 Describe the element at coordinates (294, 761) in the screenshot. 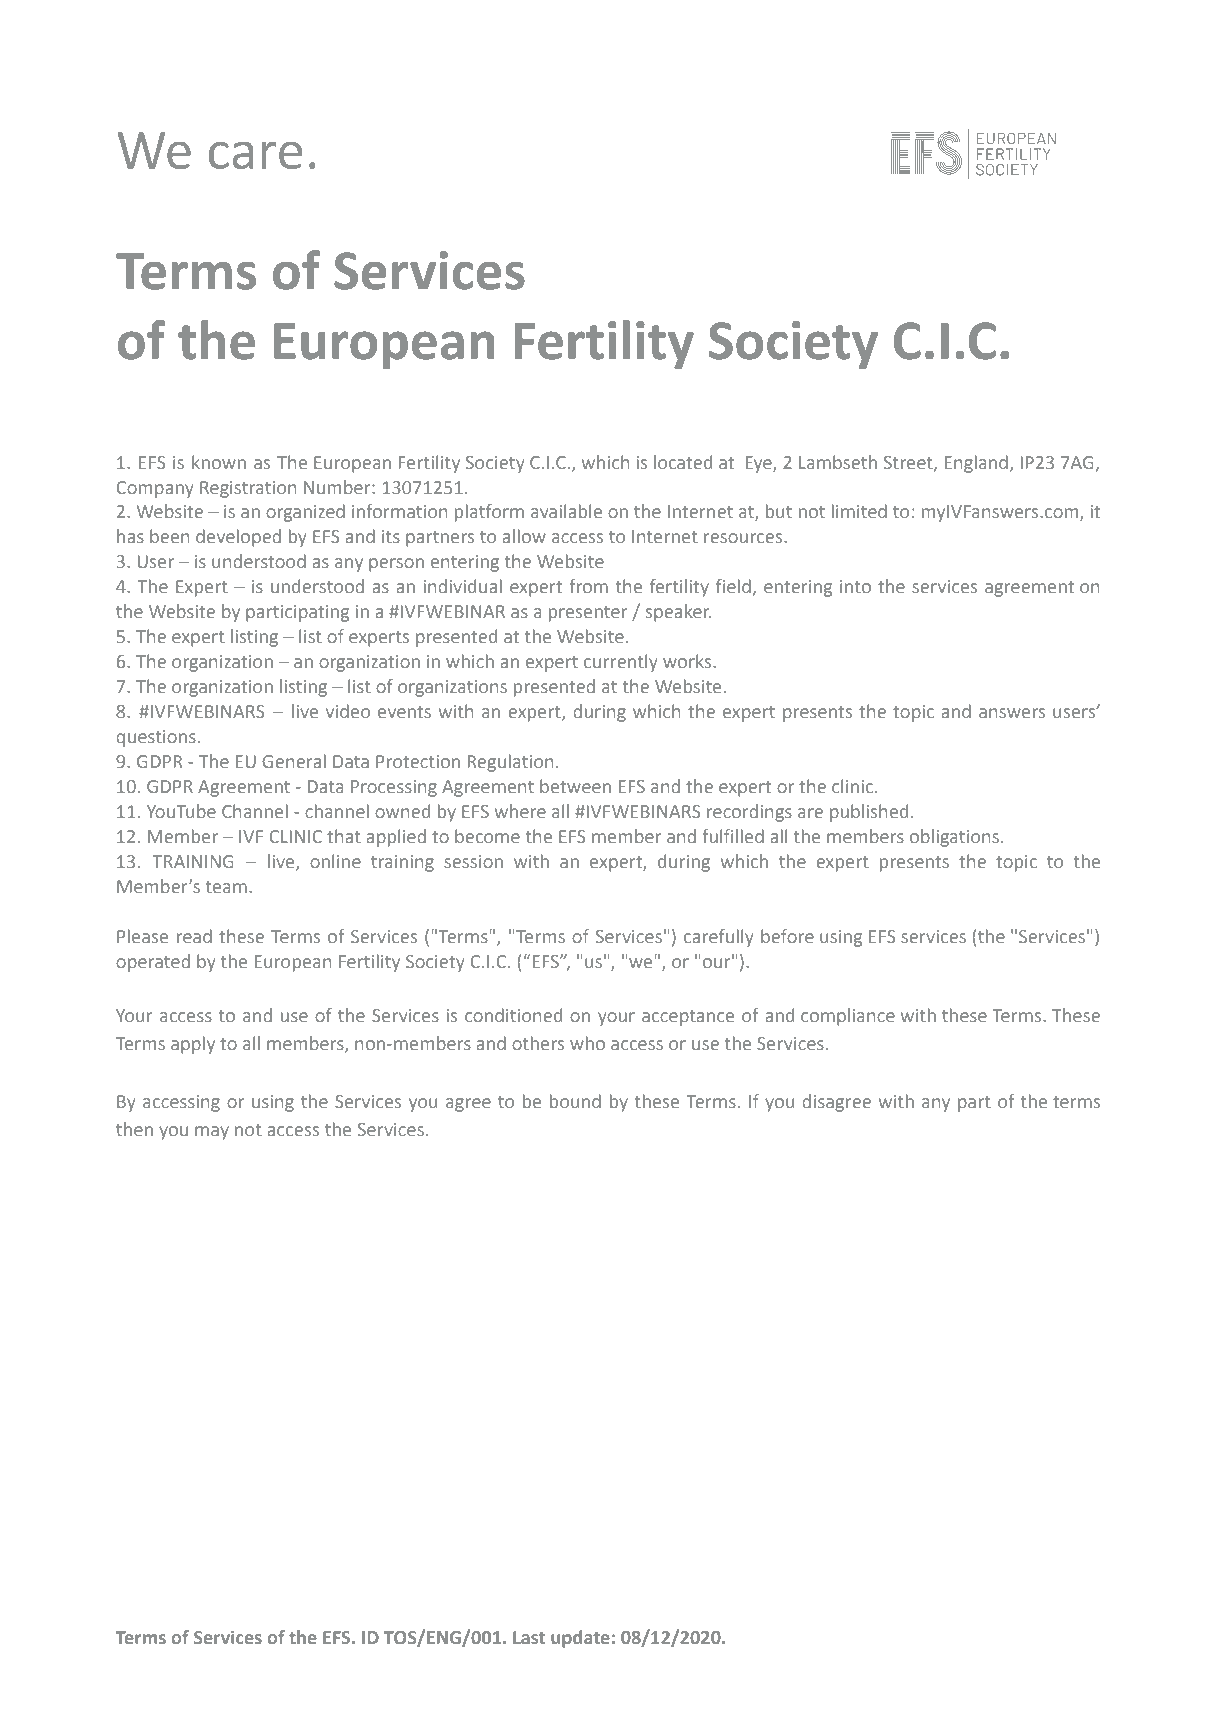

I see `General` at that location.
